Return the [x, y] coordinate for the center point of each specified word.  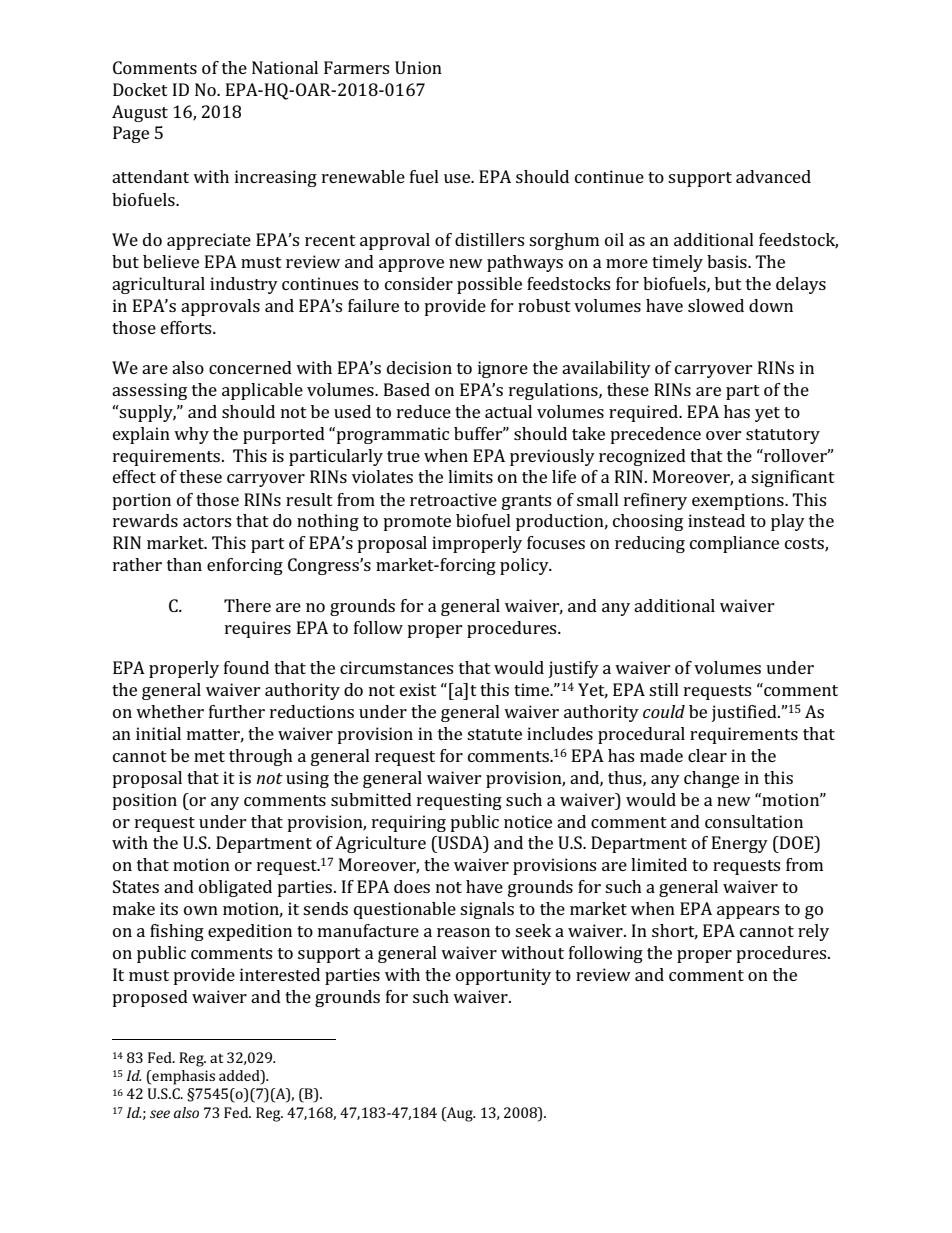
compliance [734, 544]
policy [525, 566]
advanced [773, 176]
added [240, 1077]
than [184, 564]
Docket [140, 89]
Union [418, 67]
